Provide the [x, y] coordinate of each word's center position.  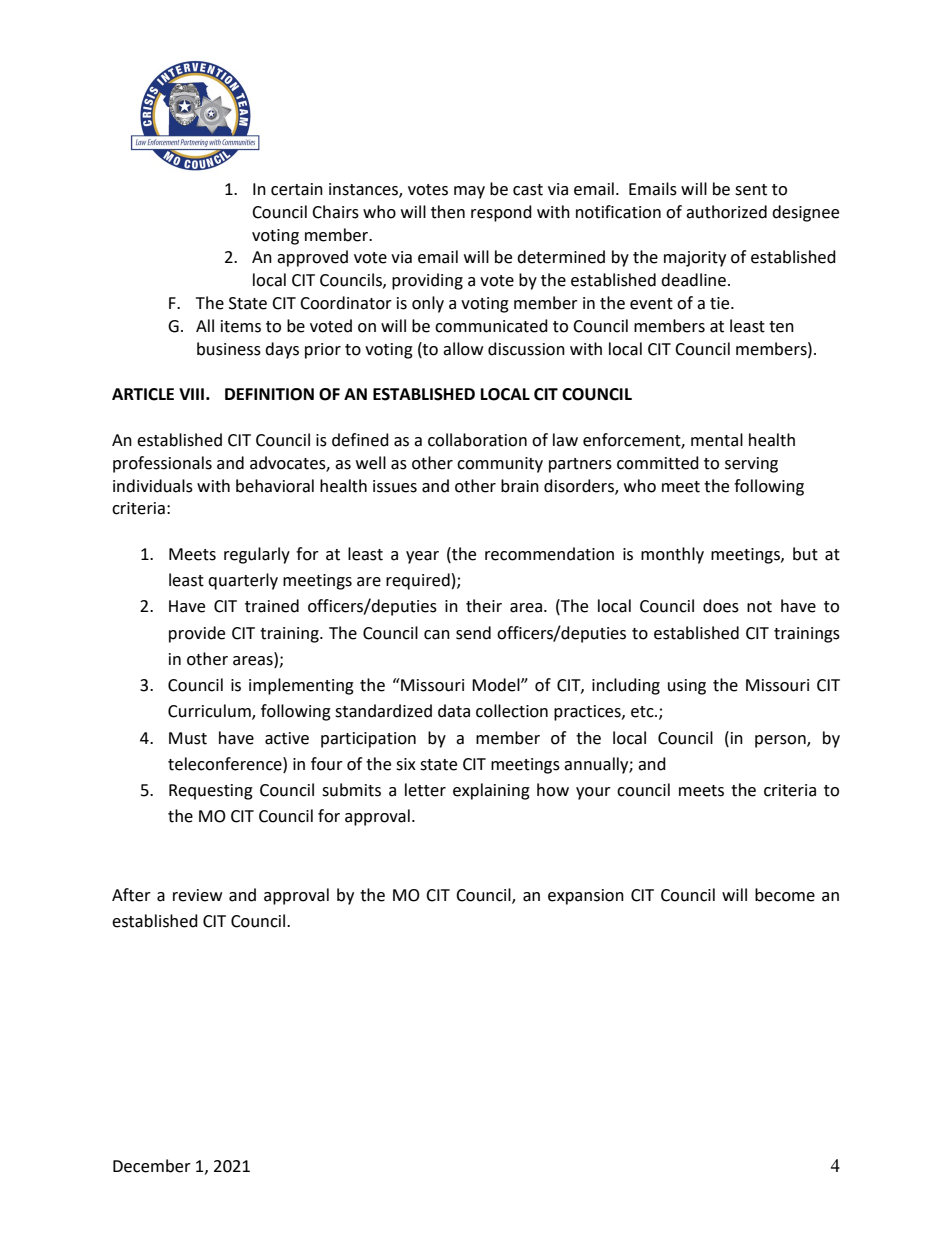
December [152, 1166]
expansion [586, 897]
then [448, 212]
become [785, 895]
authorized [726, 212]
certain [297, 189]
